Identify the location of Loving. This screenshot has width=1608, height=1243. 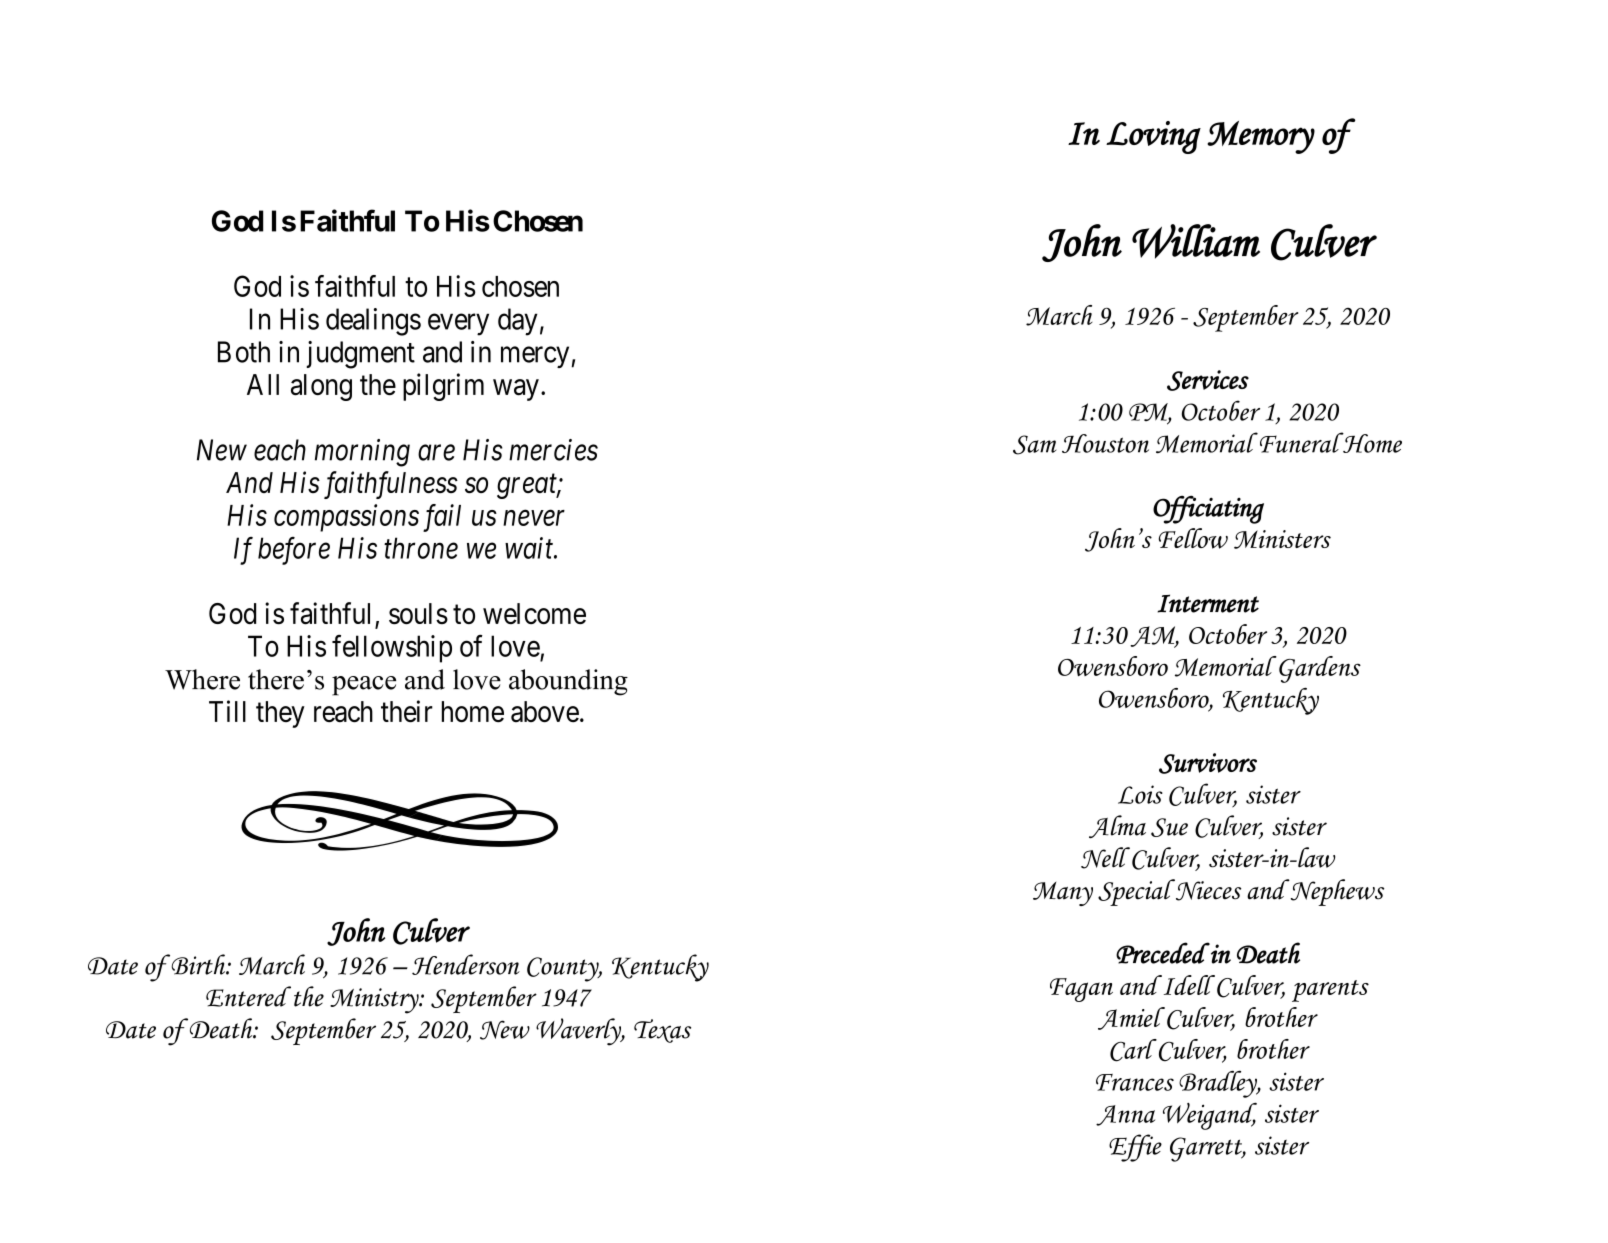
(1153, 137).
